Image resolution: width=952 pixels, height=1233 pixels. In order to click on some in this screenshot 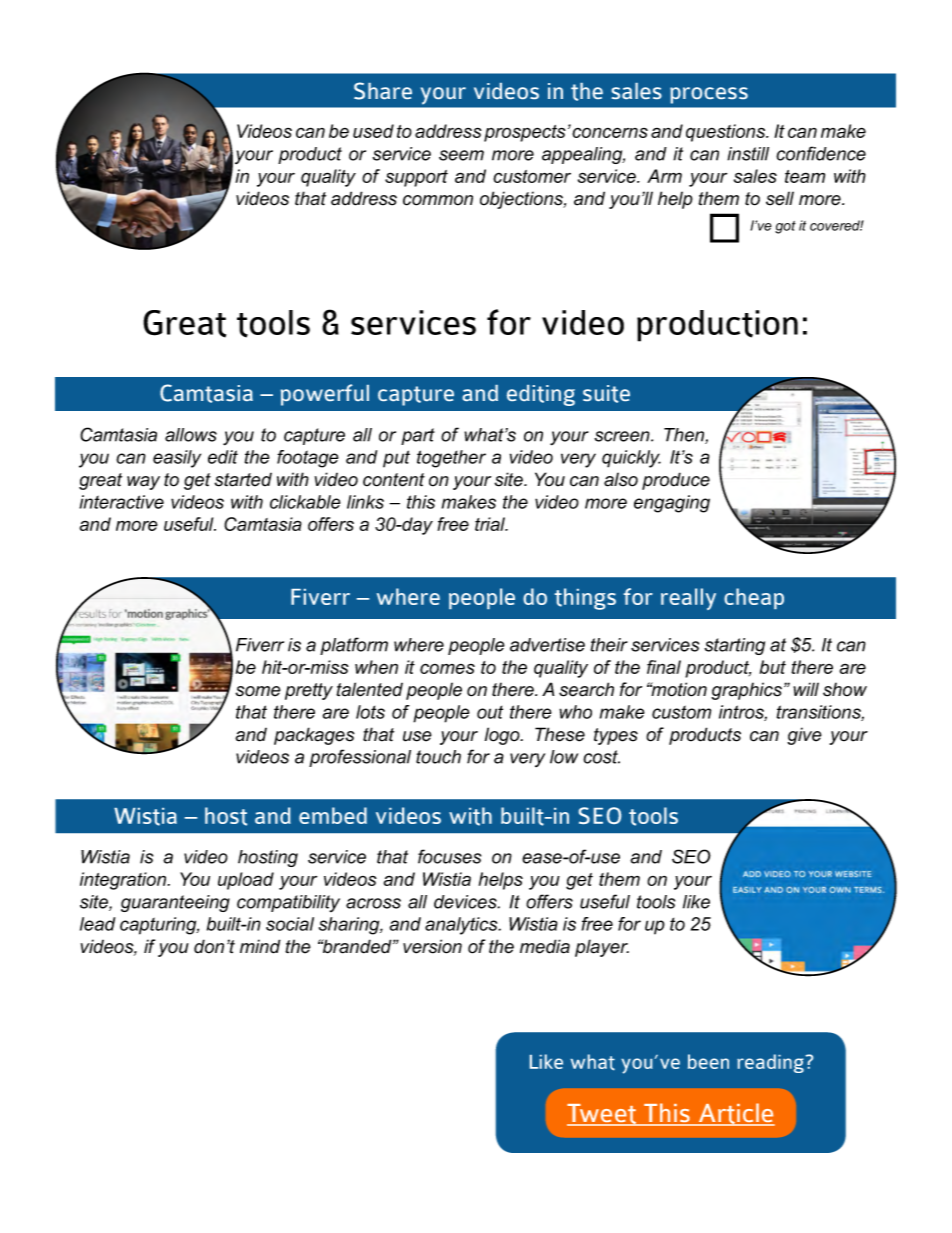, I will do `click(258, 691)`.
